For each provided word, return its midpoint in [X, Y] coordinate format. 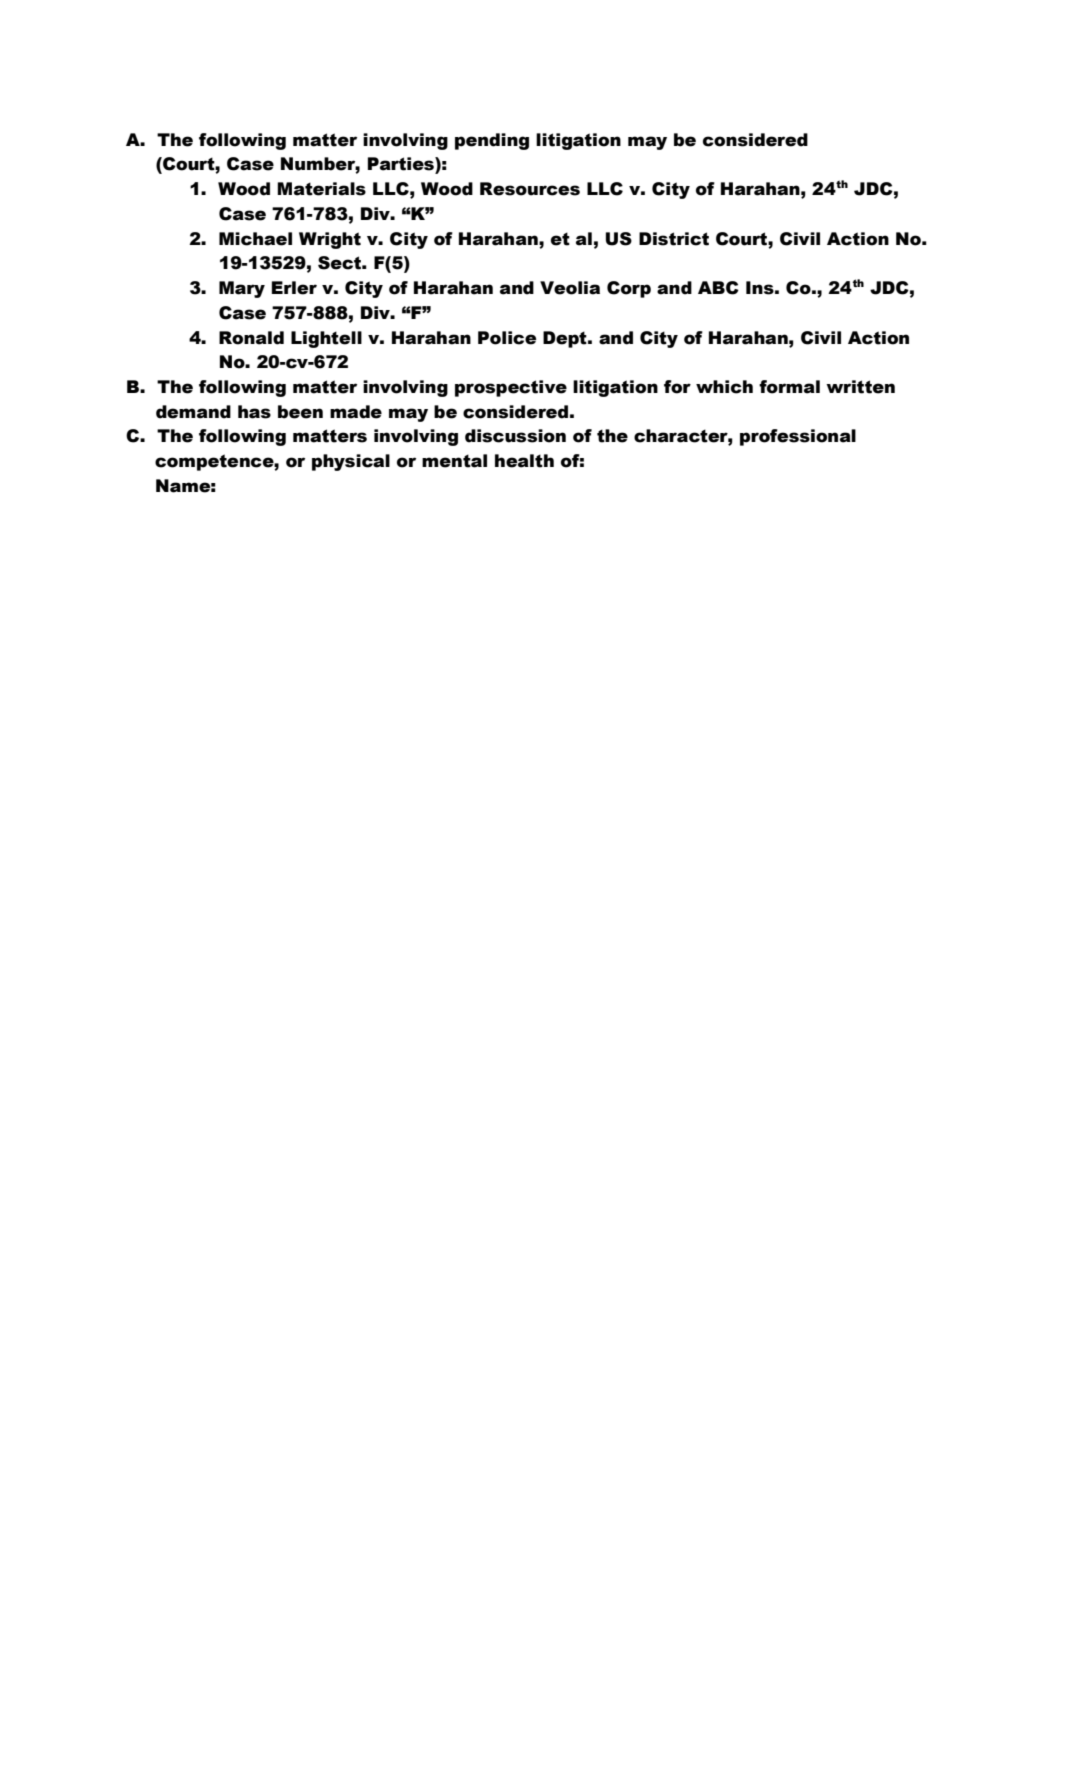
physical [351, 462]
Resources [530, 189]
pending [492, 141]
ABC [718, 288]
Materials [321, 189]
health [524, 461]
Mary [242, 289]
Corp [629, 289]
